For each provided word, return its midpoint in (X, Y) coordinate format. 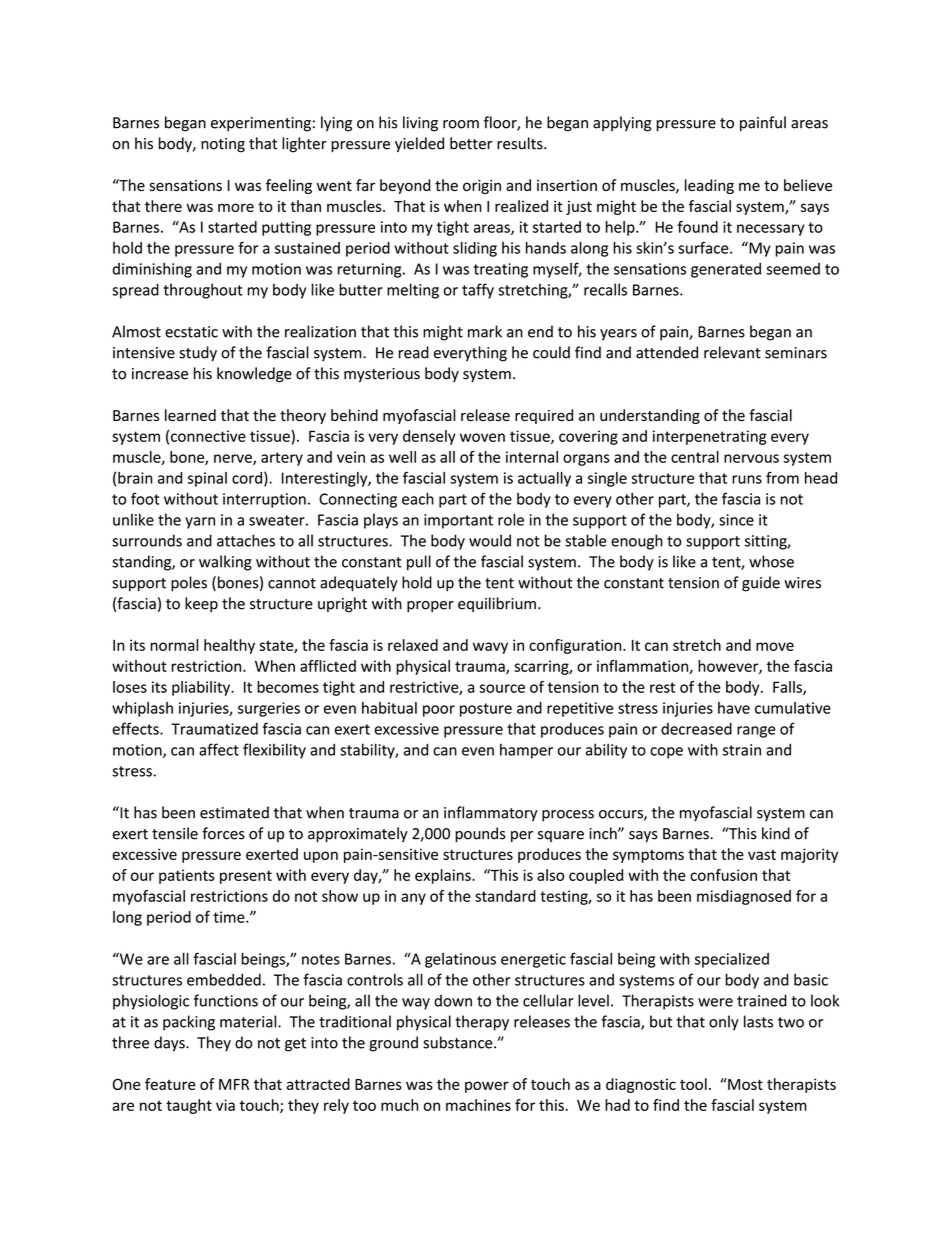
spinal (207, 479)
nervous (751, 458)
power (487, 1087)
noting (223, 145)
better (471, 143)
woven (482, 437)
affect (219, 749)
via (225, 1105)
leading (709, 186)
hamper (526, 751)
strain (742, 750)
